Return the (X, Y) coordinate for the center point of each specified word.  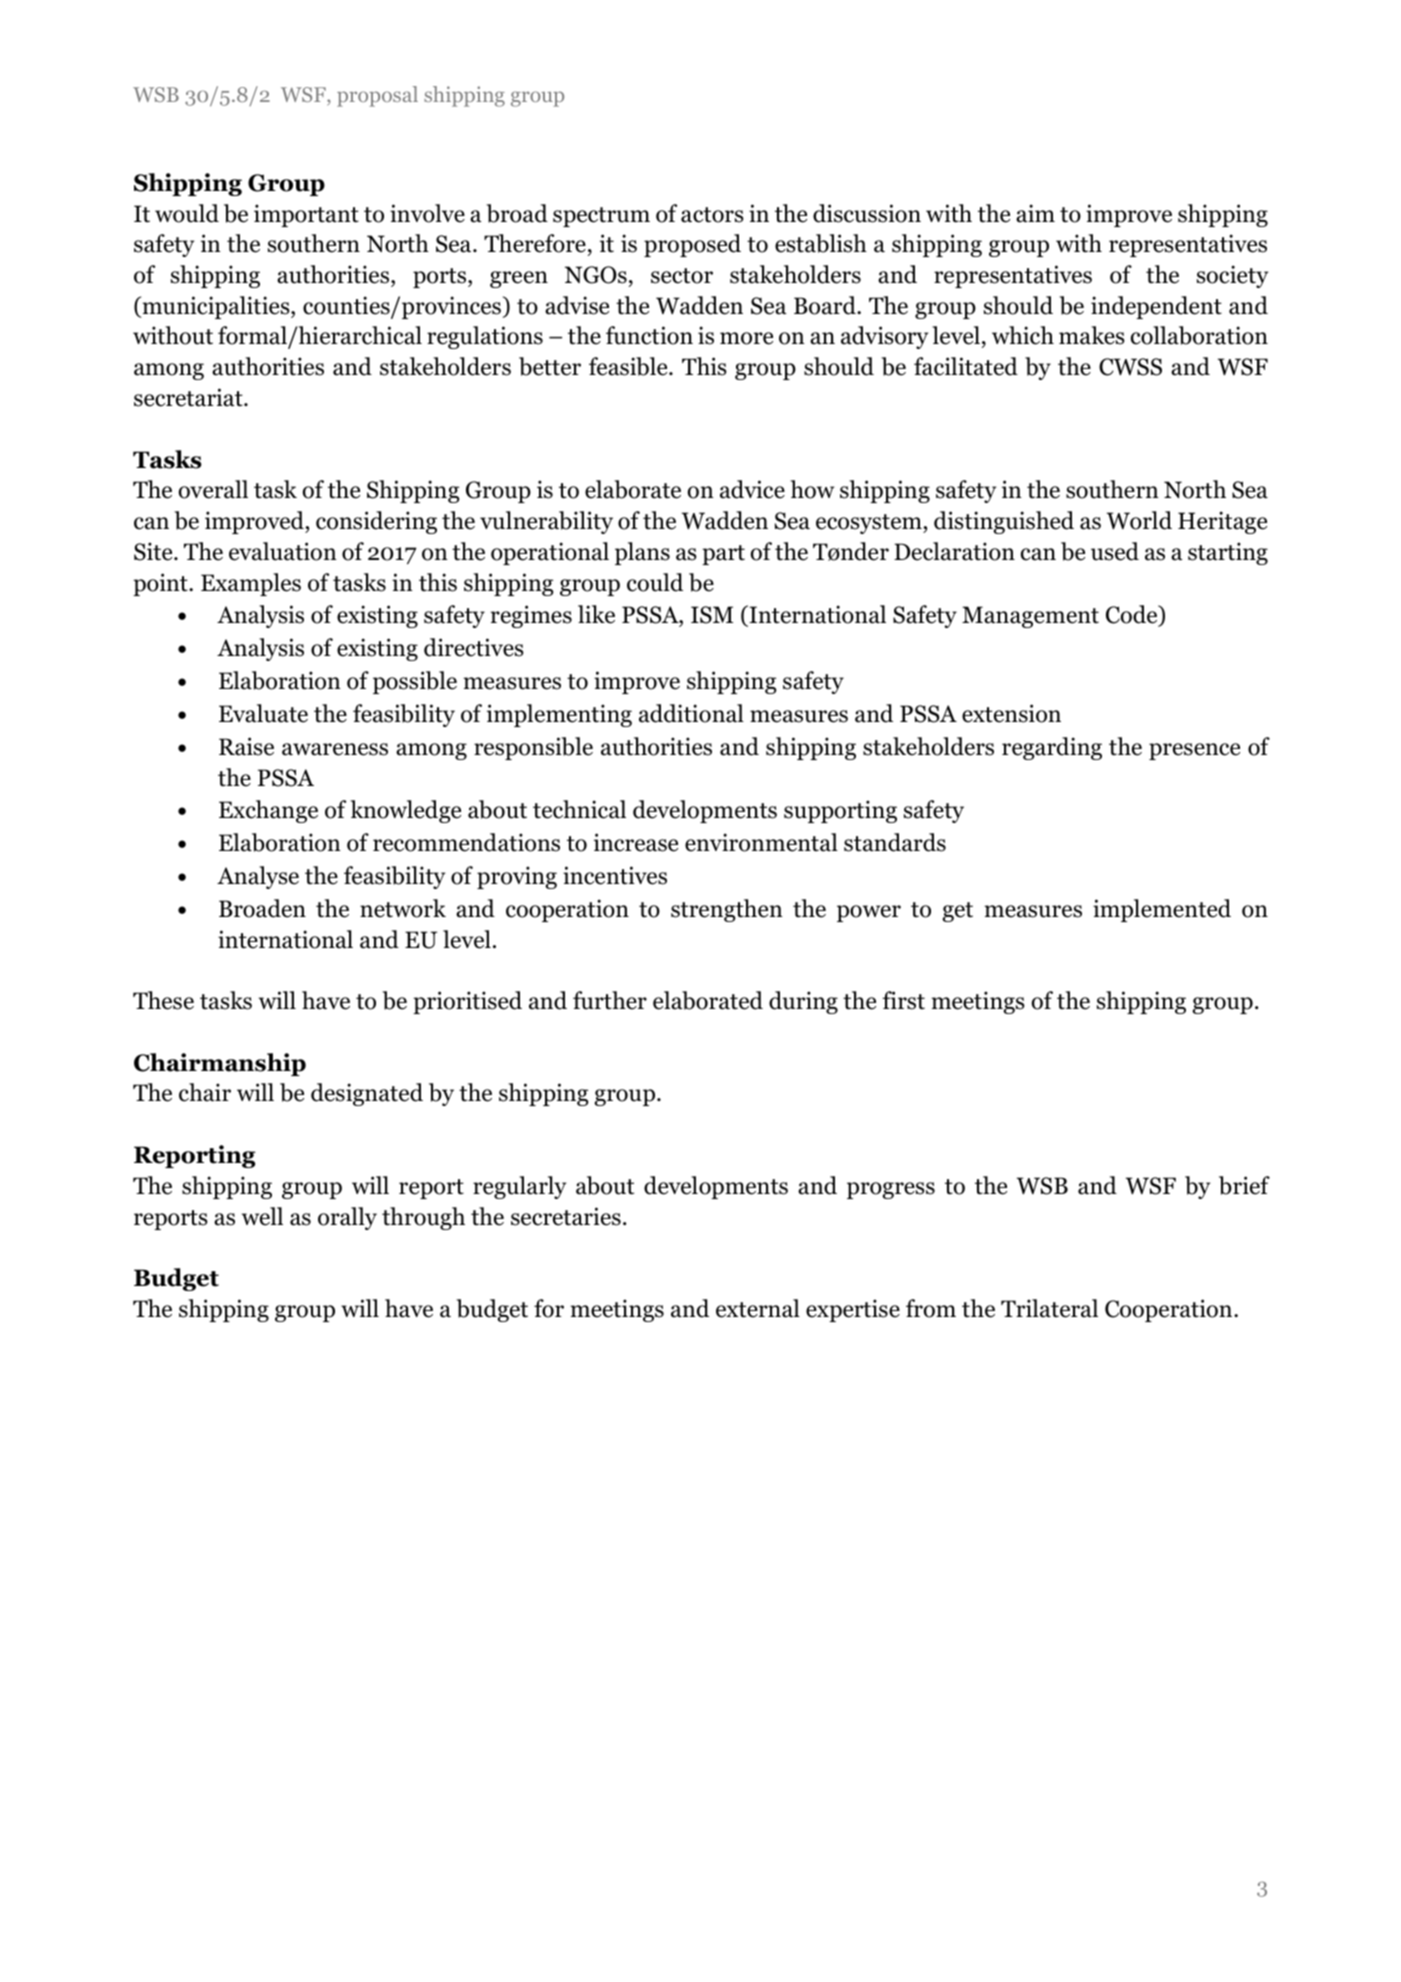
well (262, 1216)
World (1139, 520)
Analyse (258, 877)
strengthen (727, 910)
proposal (377, 96)
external (758, 1308)
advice (752, 489)
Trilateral (1049, 1308)
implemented (1162, 910)
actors (712, 215)
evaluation (283, 551)
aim (1035, 213)
